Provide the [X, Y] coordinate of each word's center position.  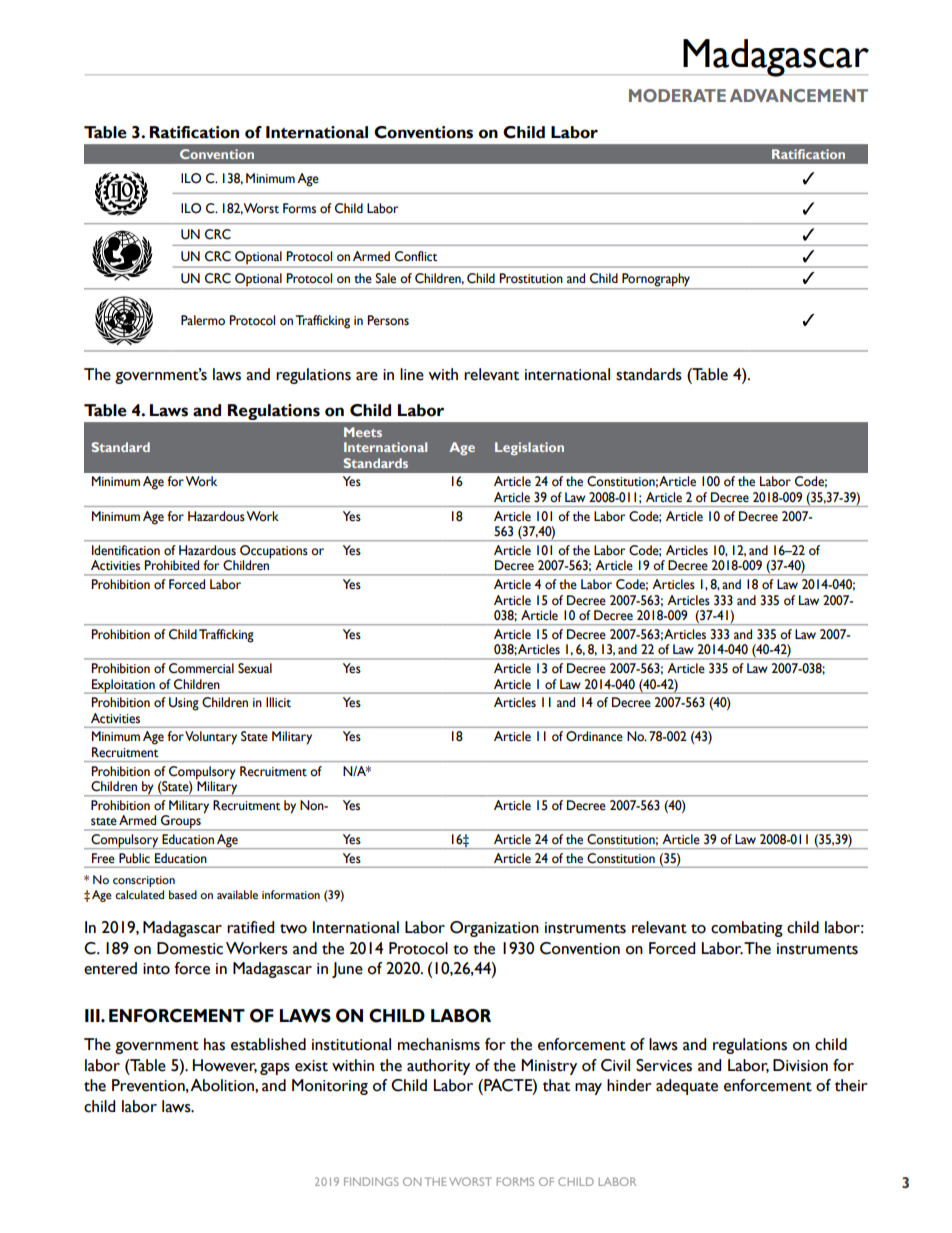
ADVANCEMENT [799, 95]
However [225, 1066]
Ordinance [594, 736]
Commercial [201, 668]
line [412, 374]
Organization [494, 929]
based [183, 894]
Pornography [656, 280]
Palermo [203, 320]
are [367, 376]
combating [747, 929]
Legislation [529, 448]
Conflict [416, 256]
